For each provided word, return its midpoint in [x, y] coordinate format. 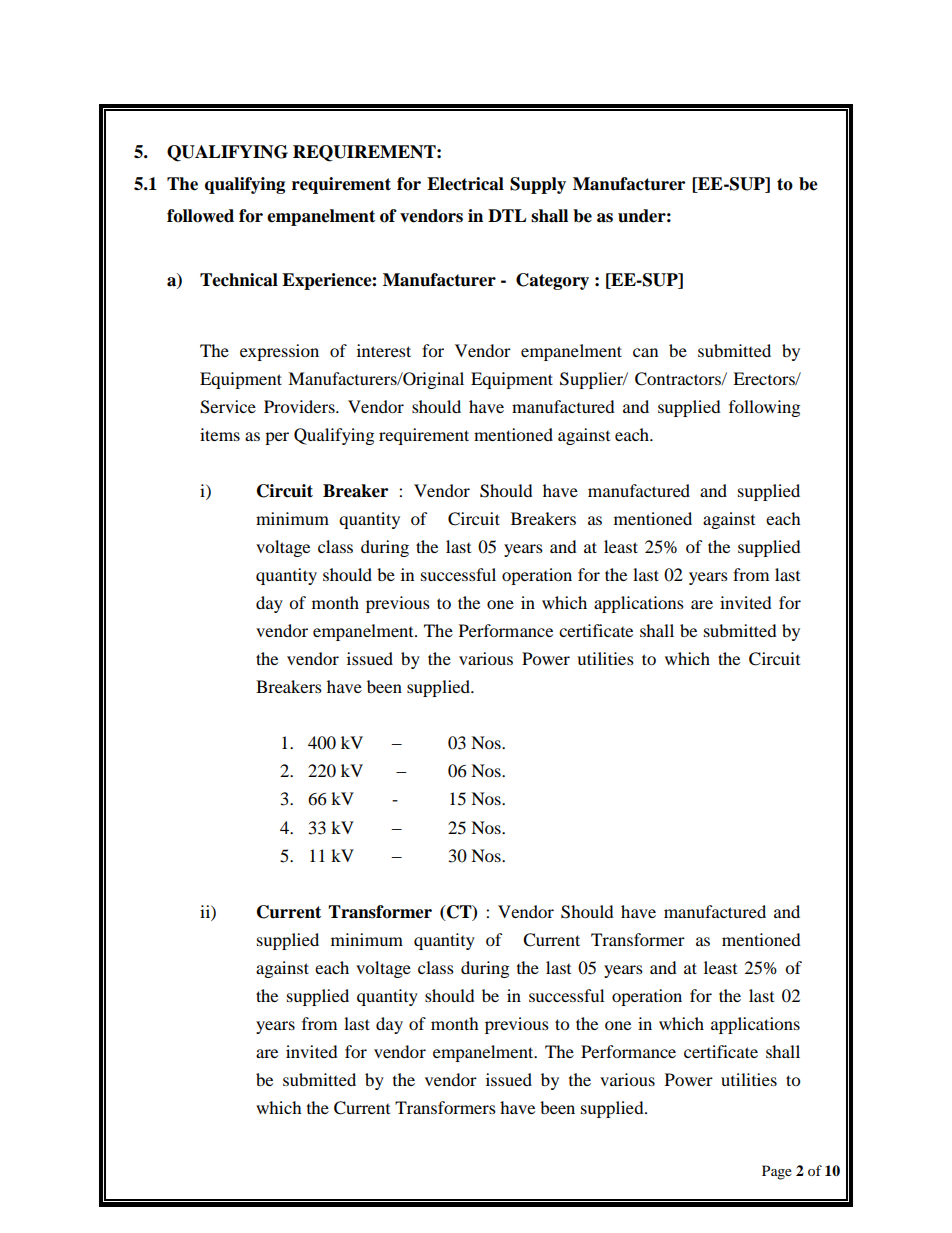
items [220, 434]
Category [552, 281]
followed [200, 216]
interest [384, 350]
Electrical [465, 184]
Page [777, 1172]
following [764, 408]
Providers [300, 406]
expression [279, 352]
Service [228, 407]
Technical [239, 280]
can [645, 352]
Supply [538, 185]
